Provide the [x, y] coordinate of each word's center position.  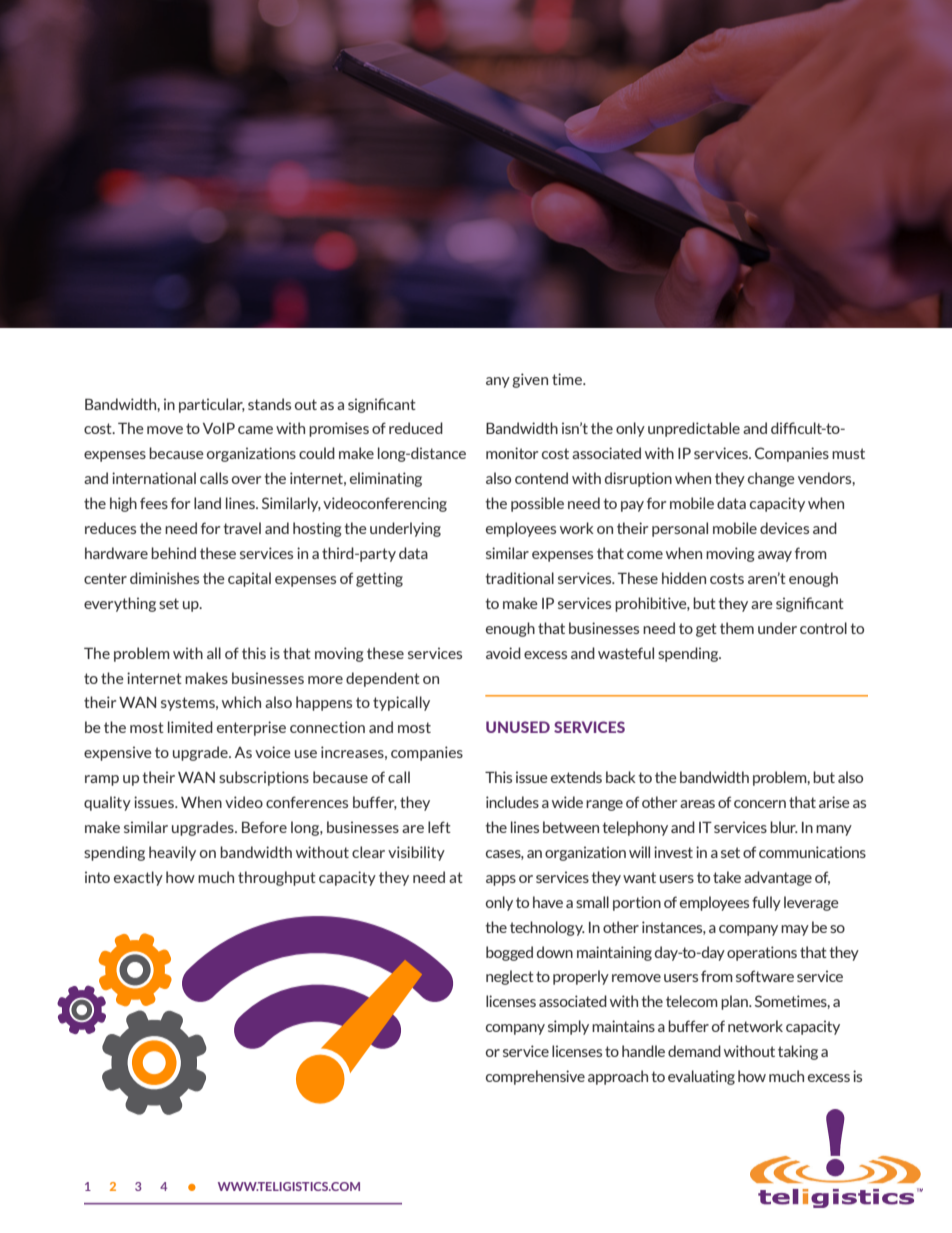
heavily [172, 853]
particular [212, 405]
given [530, 380]
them [737, 628]
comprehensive [535, 1077]
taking [798, 1052]
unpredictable [694, 429]
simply [568, 1027]
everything [120, 604]
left [439, 827]
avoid [503, 653]
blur [784, 827]
